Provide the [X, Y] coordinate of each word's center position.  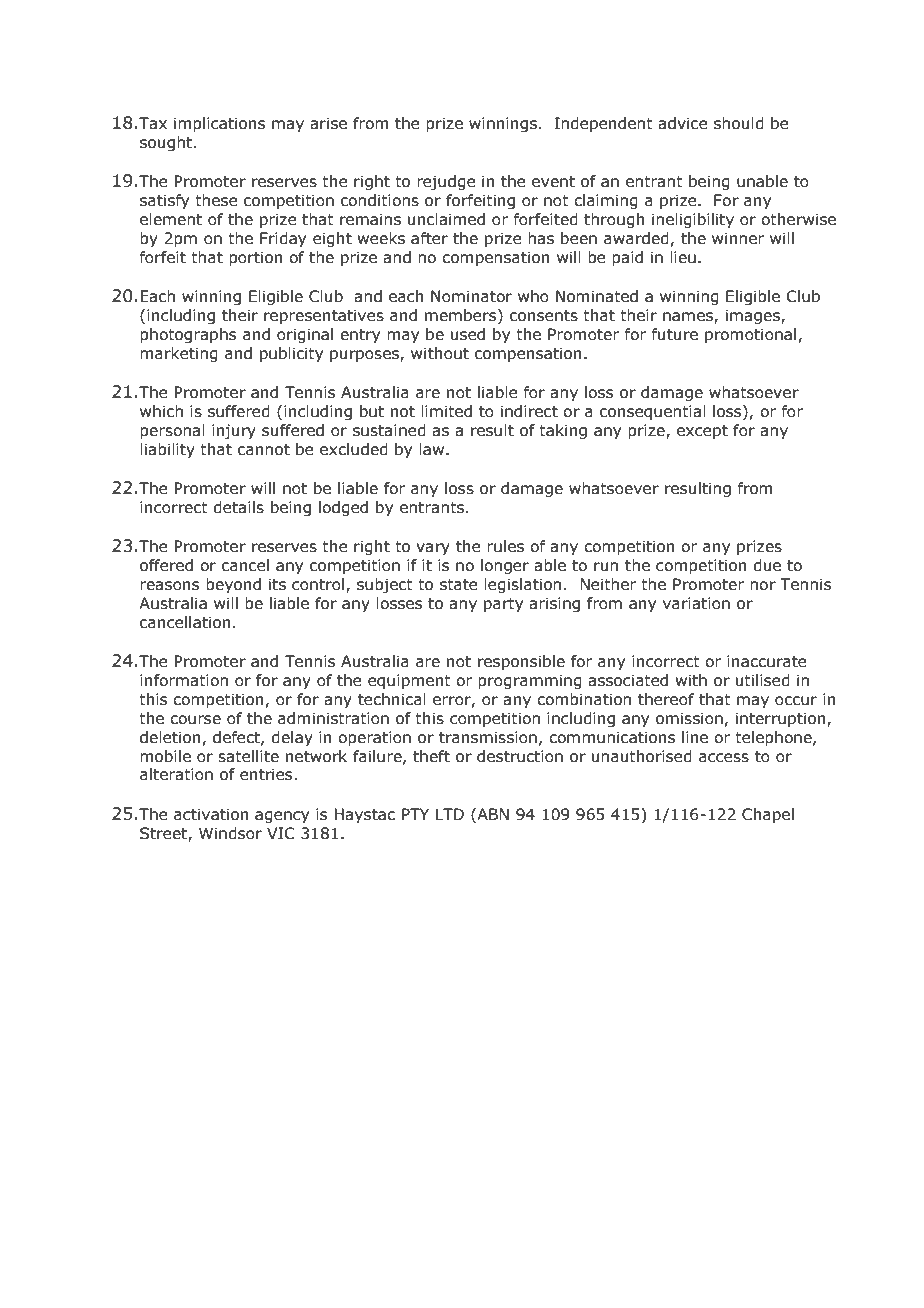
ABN [492, 814]
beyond [233, 585]
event [553, 182]
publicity [291, 354]
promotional [750, 335]
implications [219, 124]
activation [211, 814]
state [459, 585]
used [468, 334]
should [739, 123]
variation [696, 603]
